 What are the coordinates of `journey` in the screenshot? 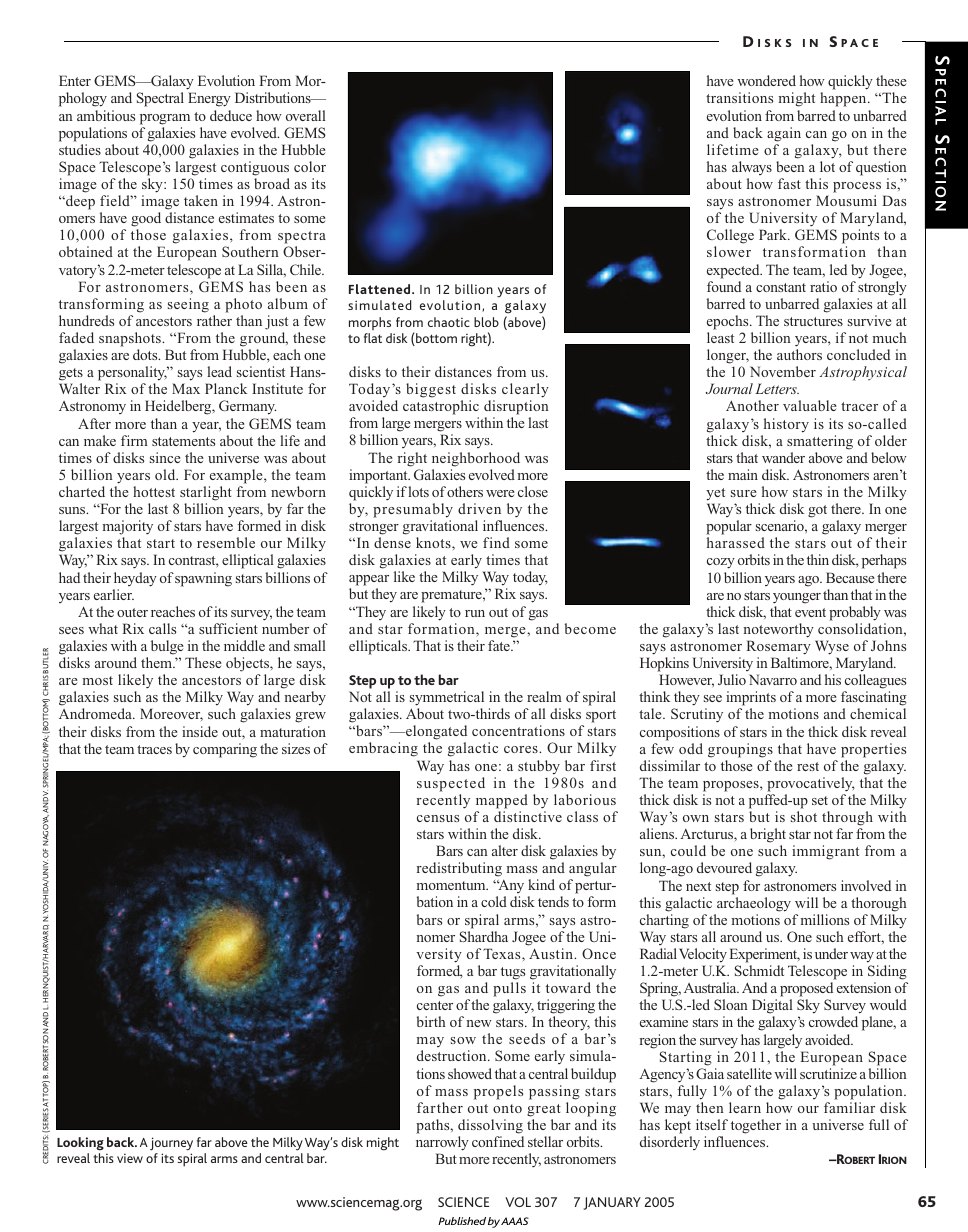 It's located at (171, 1144).
